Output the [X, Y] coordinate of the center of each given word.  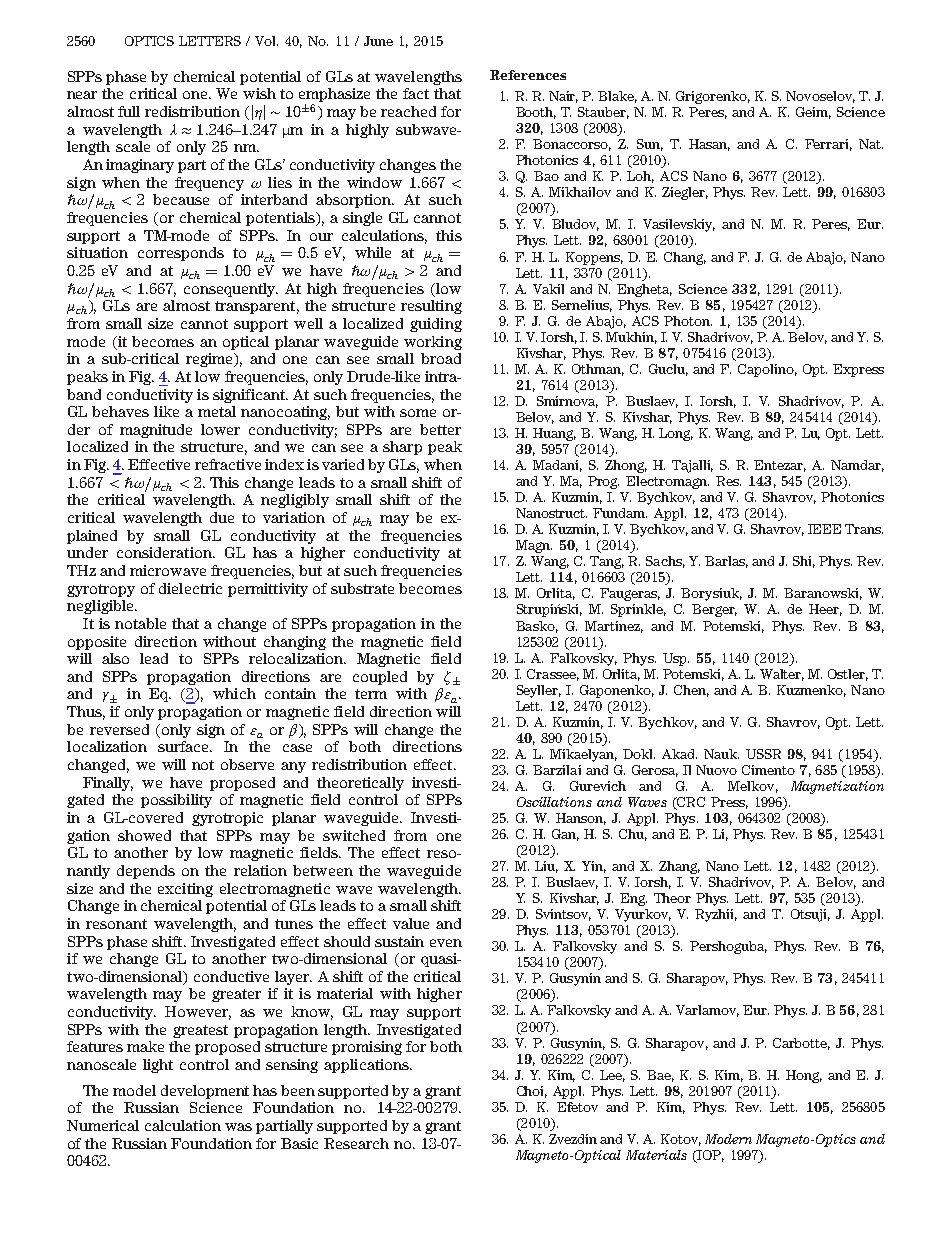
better [440, 429]
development [205, 1092]
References [528, 75]
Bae [660, 1076]
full [129, 111]
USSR [763, 754]
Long [676, 434]
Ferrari [828, 145]
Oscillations [554, 802]
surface [185, 746]
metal [217, 411]
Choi [532, 1092]
